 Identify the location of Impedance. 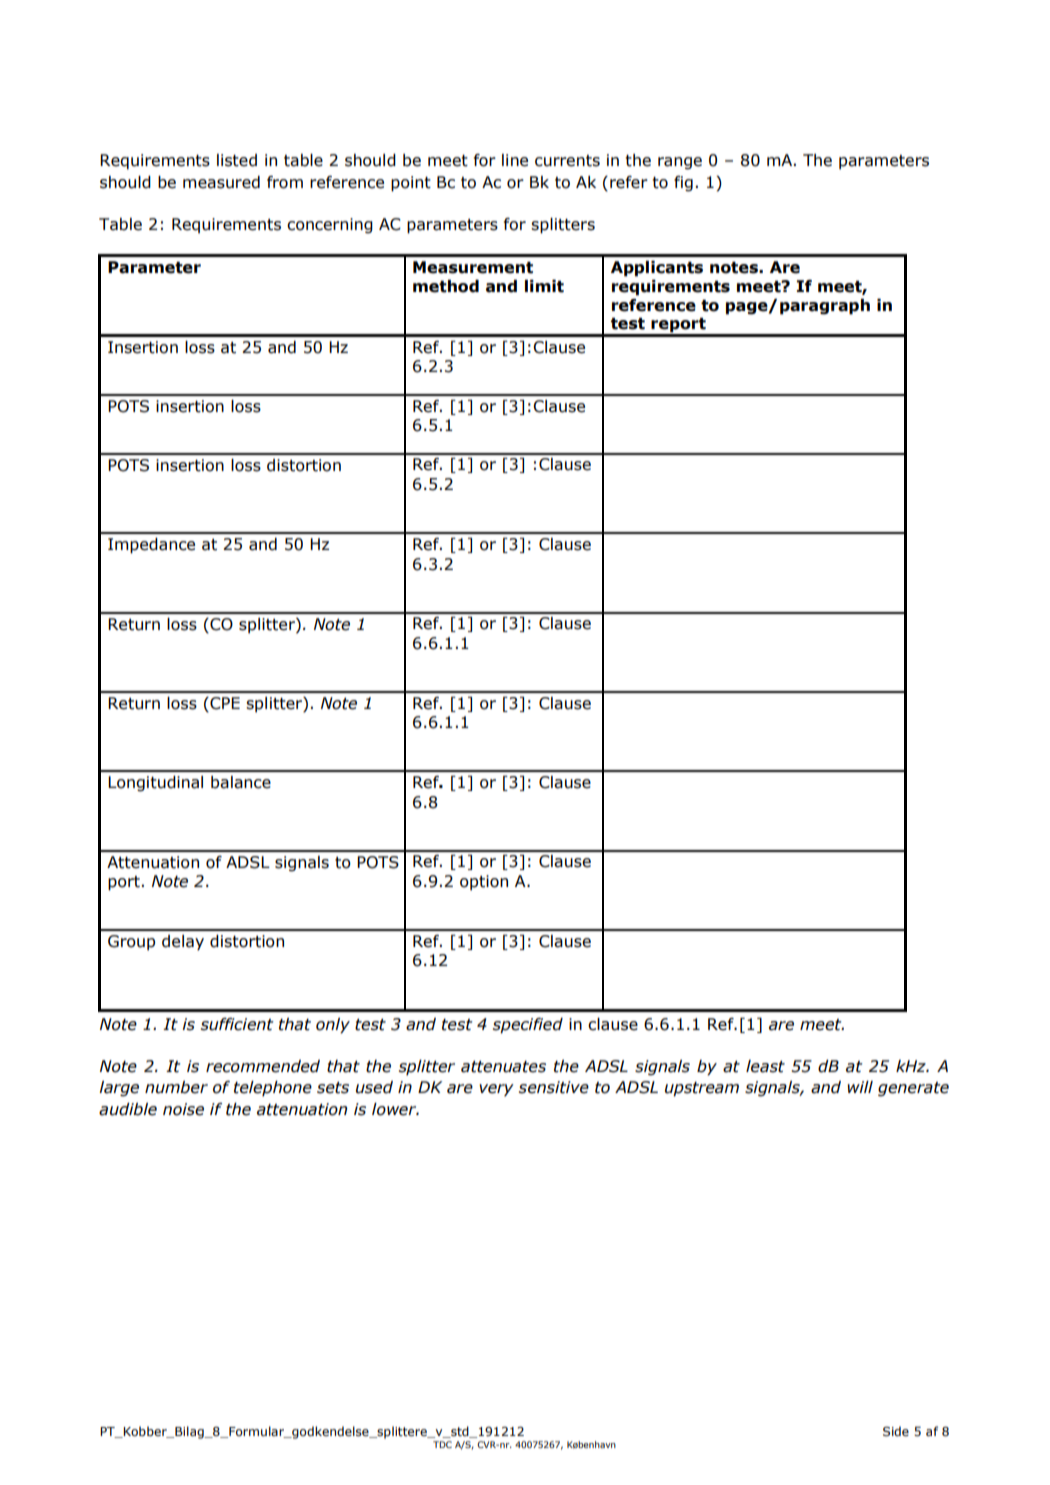
(151, 546).
